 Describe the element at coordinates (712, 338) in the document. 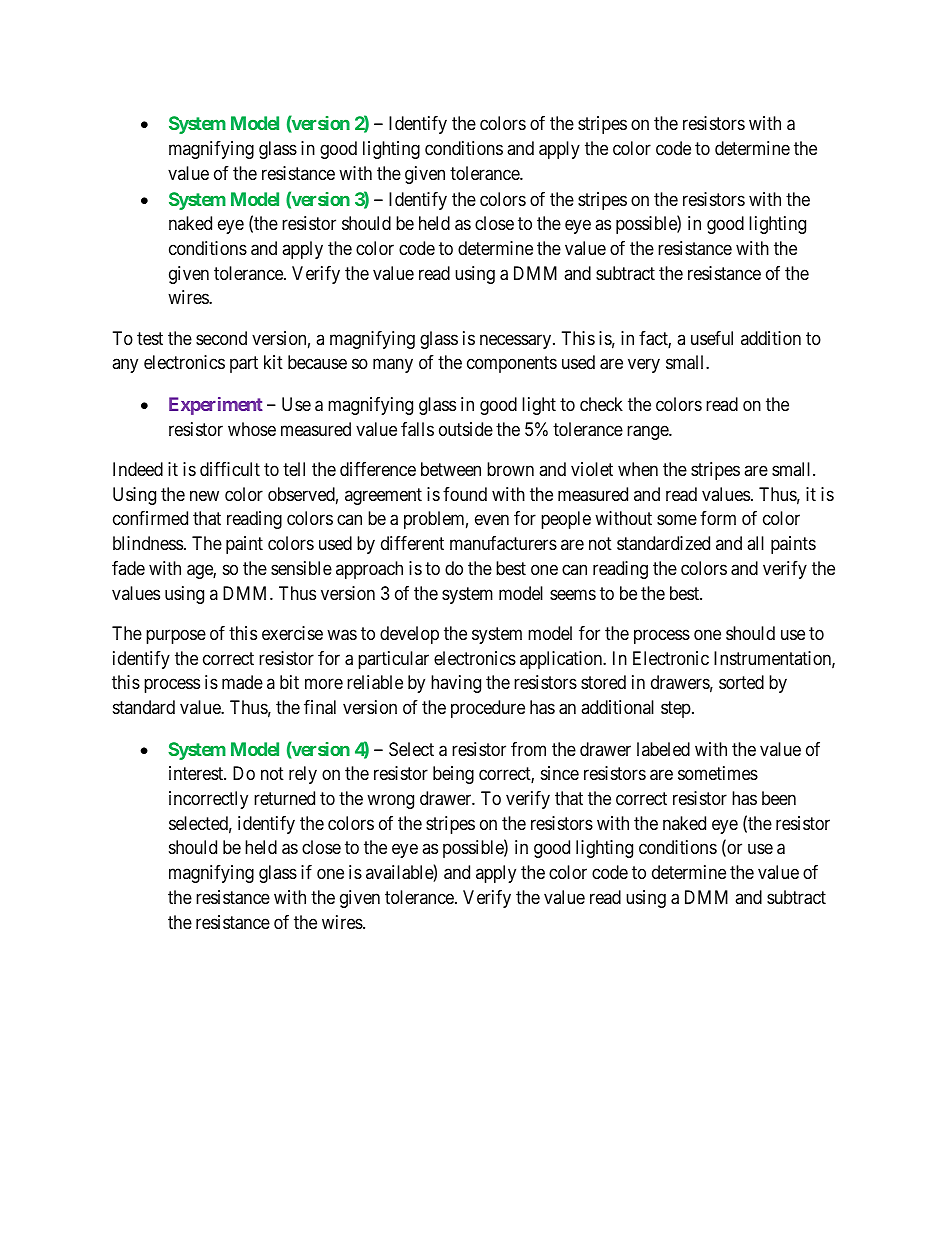

I see `useful` at that location.
